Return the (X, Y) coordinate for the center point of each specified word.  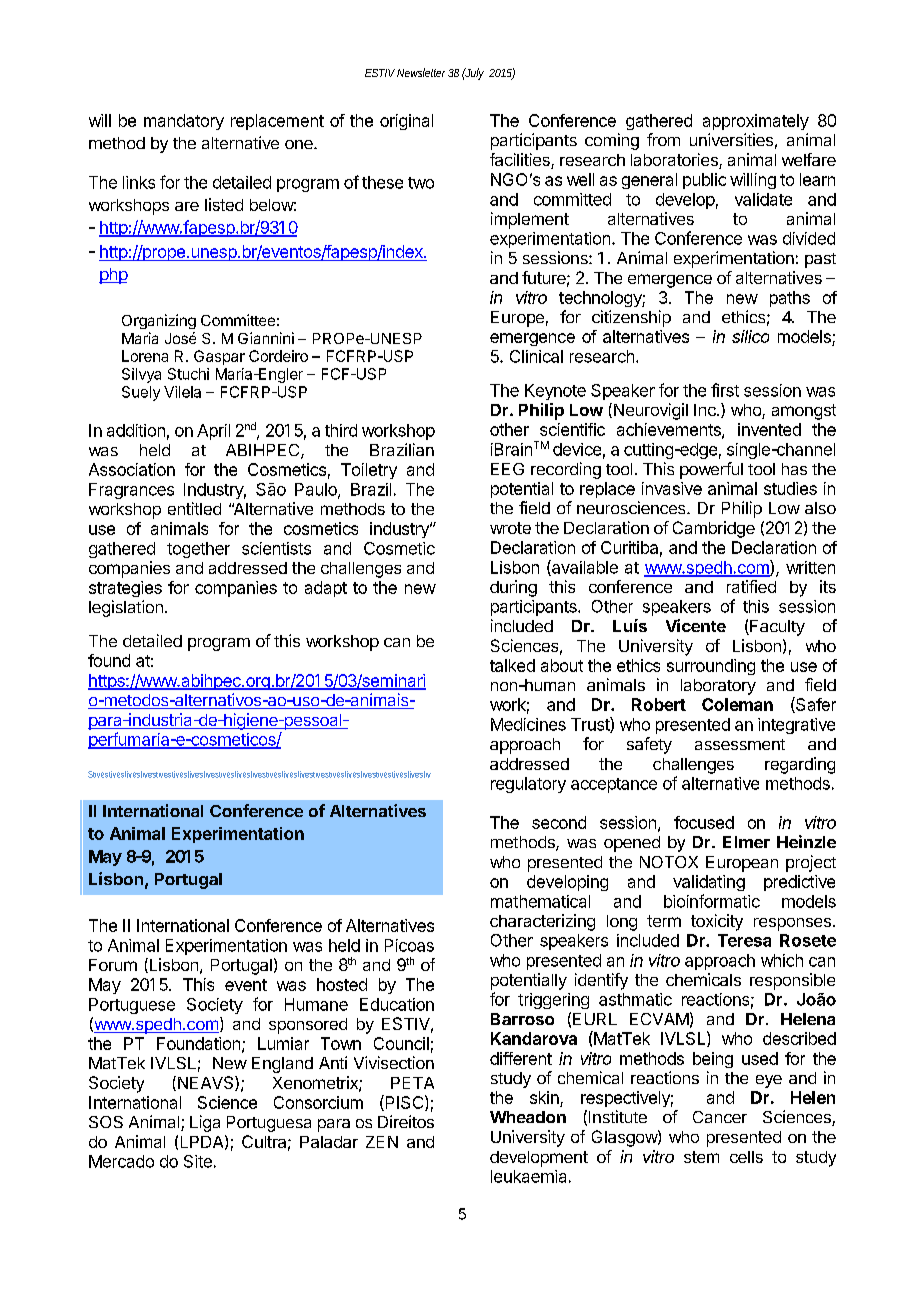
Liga (205, 1123)
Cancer (720, 1117)
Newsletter (421, 72)
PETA (412, 1083)
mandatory (184, 122)
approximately (756, 122)
